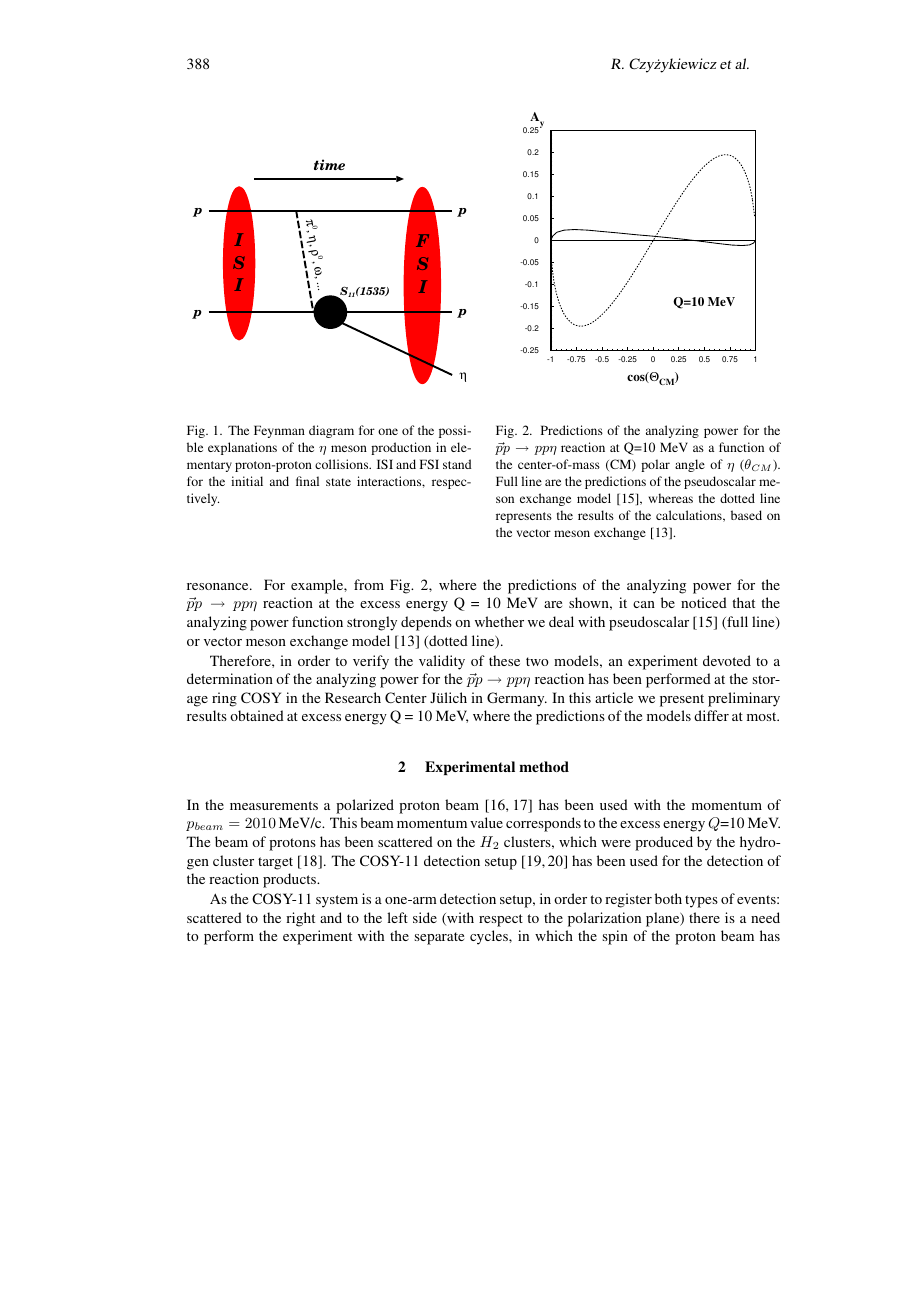 Image resolution: width=924 pixels, height=1308 pixels. What do you see at coordinates (743, 602) in the screenshot?
I see `that` at bounding box center [743, 602].
